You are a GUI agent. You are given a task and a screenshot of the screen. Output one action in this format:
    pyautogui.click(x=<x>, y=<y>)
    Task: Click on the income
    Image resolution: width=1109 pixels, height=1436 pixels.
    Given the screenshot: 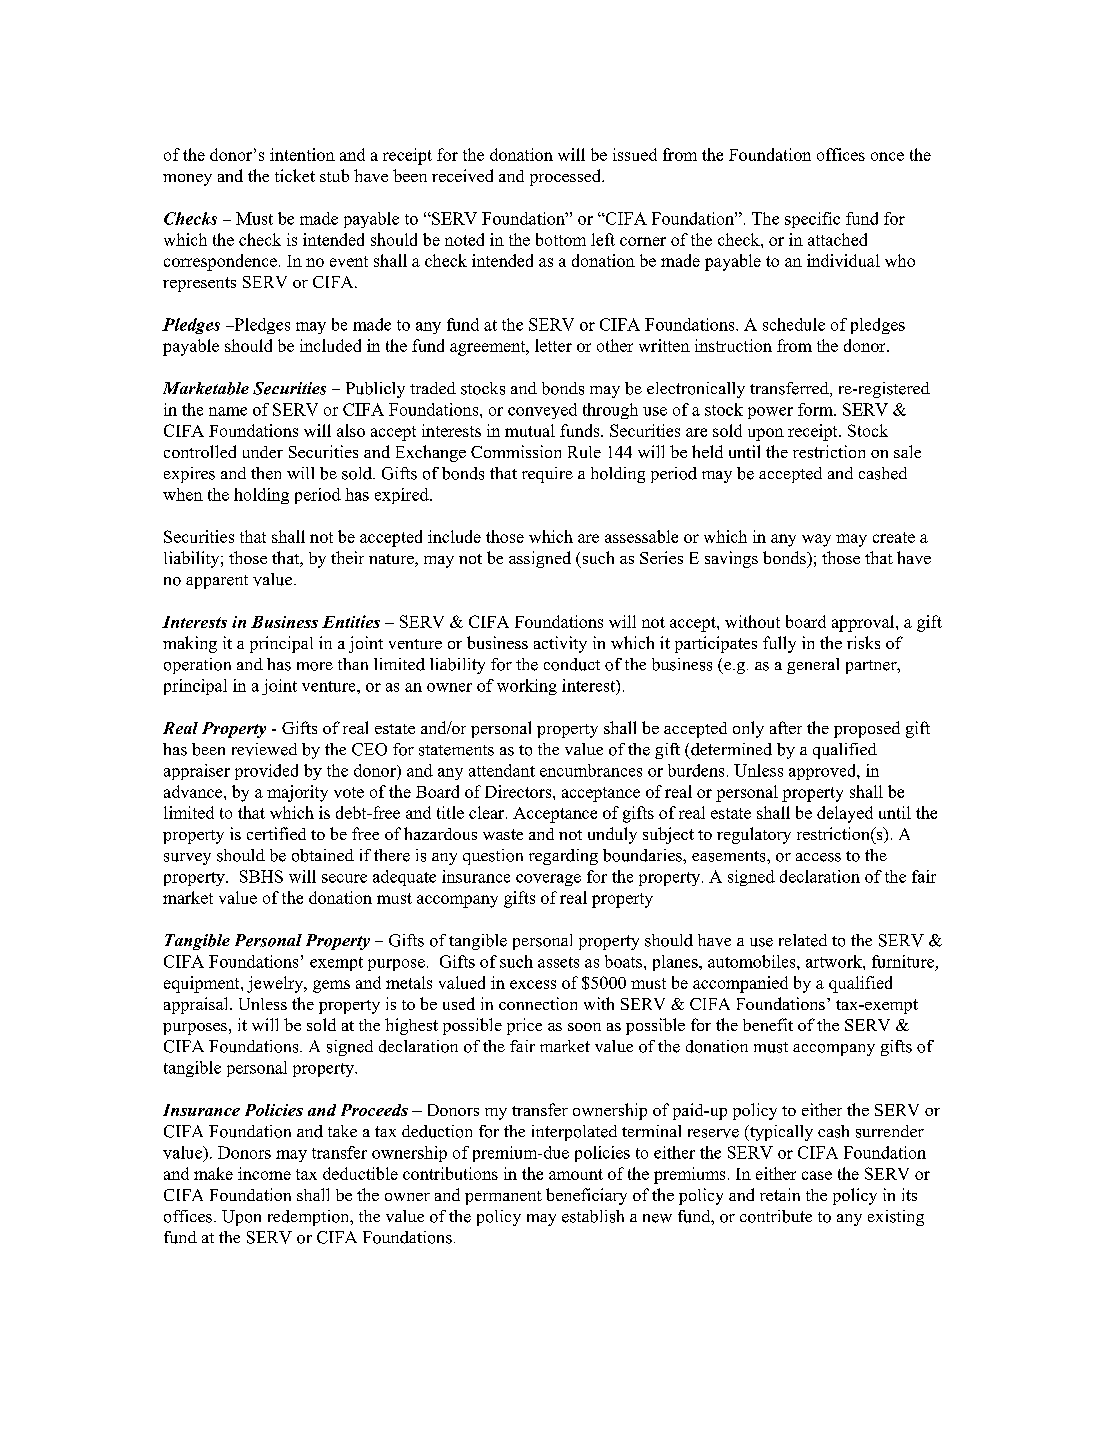 What is the action you would take?
    pyautogui.click(x=264, y=1173)
